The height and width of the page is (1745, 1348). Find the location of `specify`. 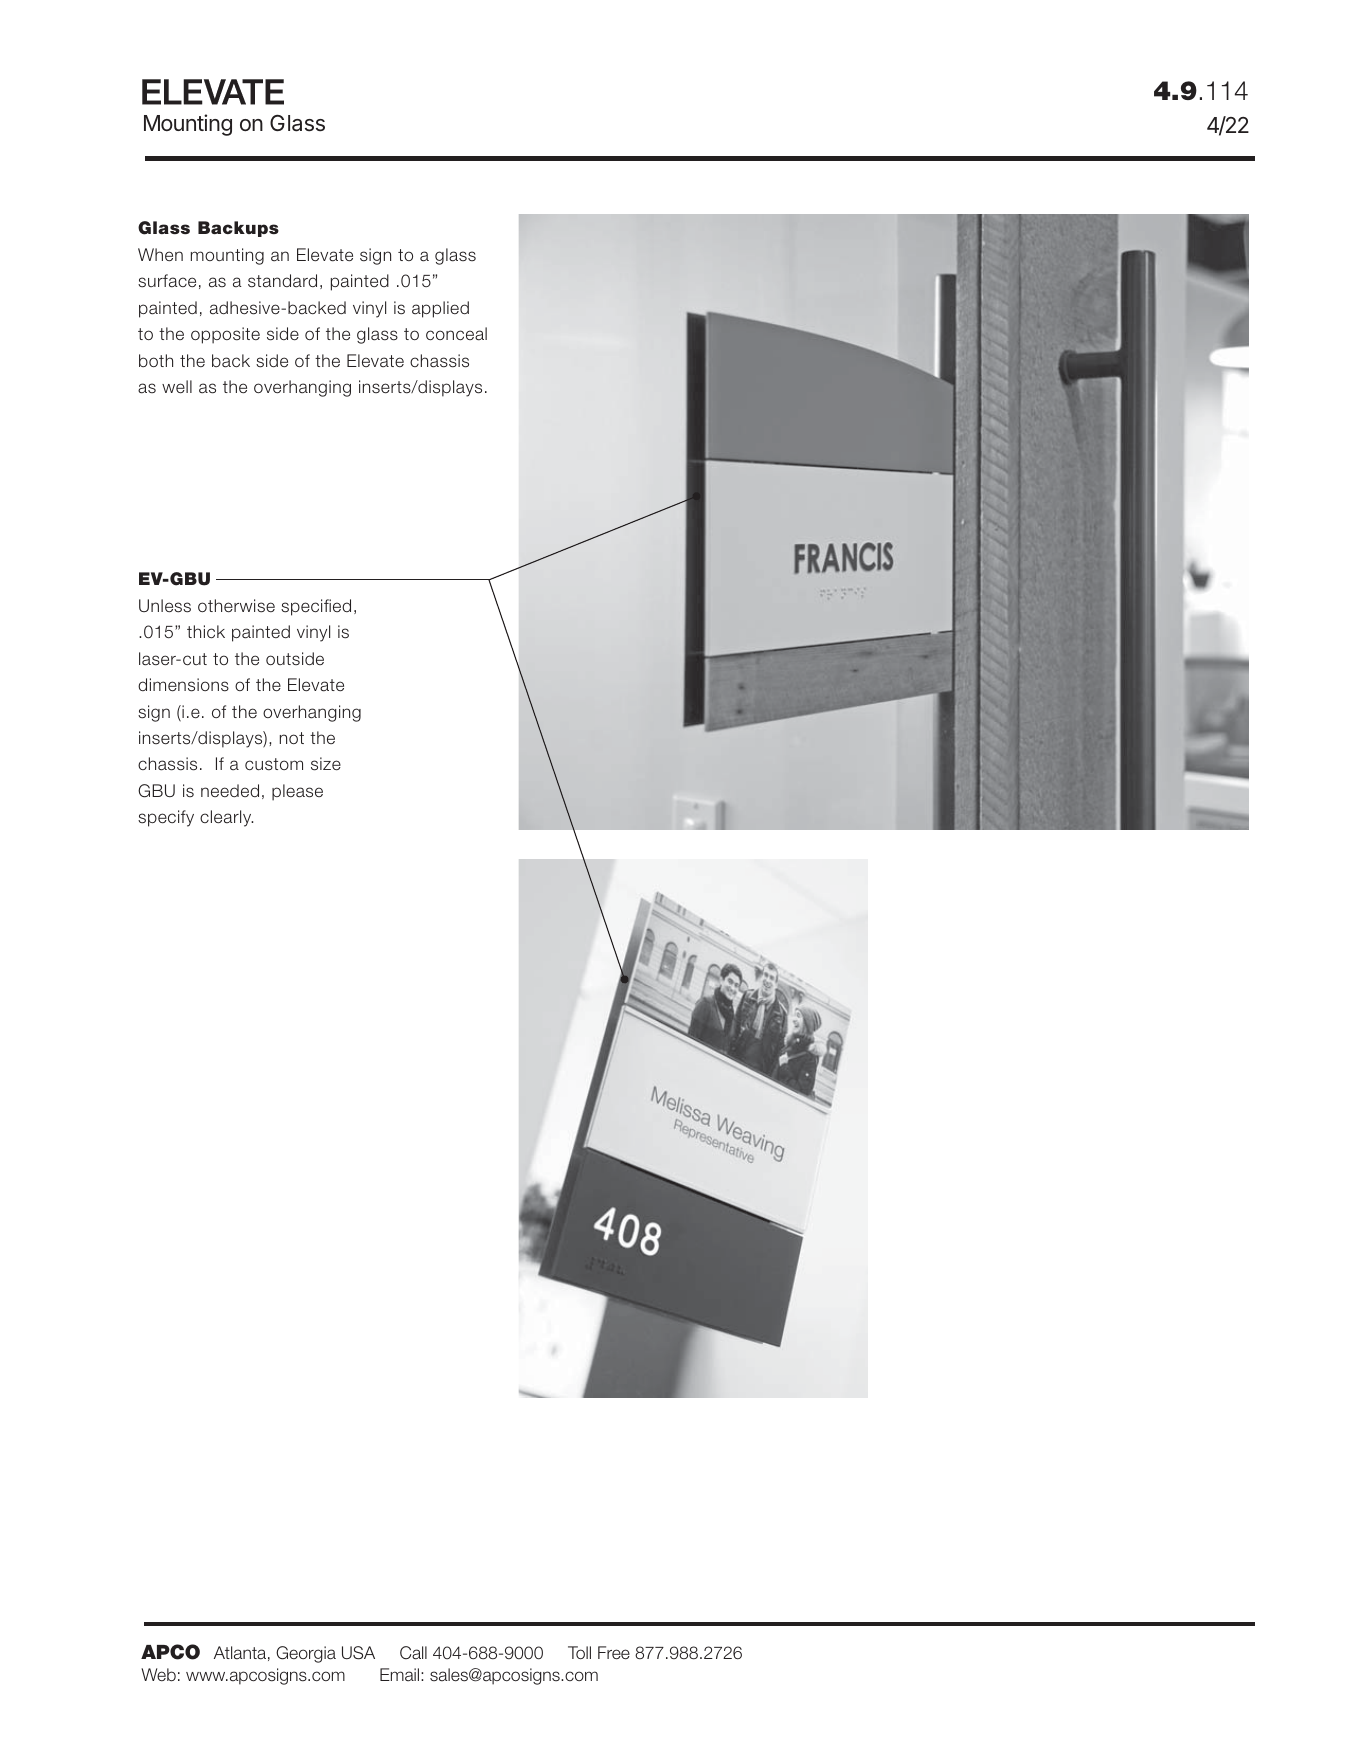

specify is located at coordinates (166, 818).
